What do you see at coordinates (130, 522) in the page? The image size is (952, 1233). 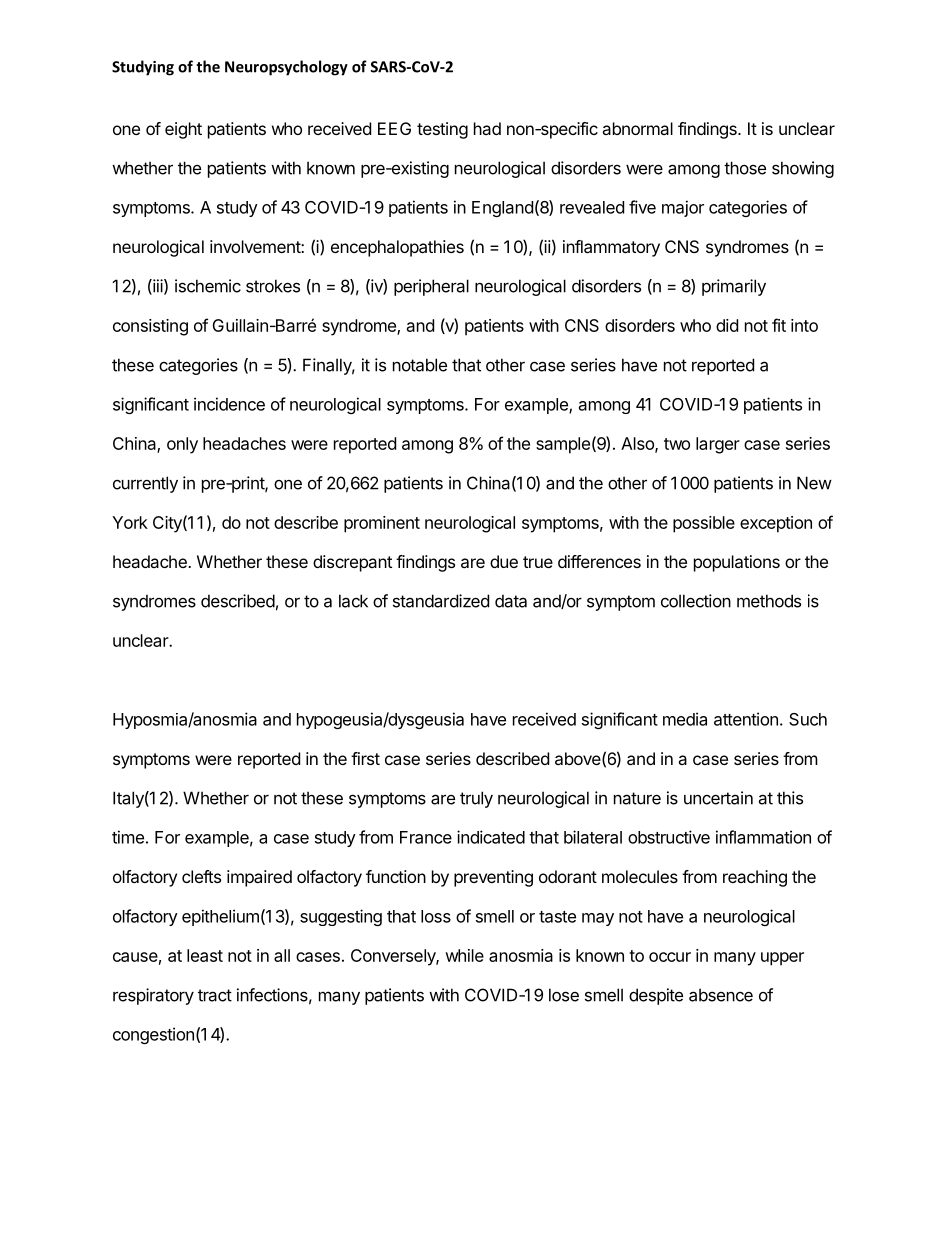 I see `York` at bounding box center [130, 522].
